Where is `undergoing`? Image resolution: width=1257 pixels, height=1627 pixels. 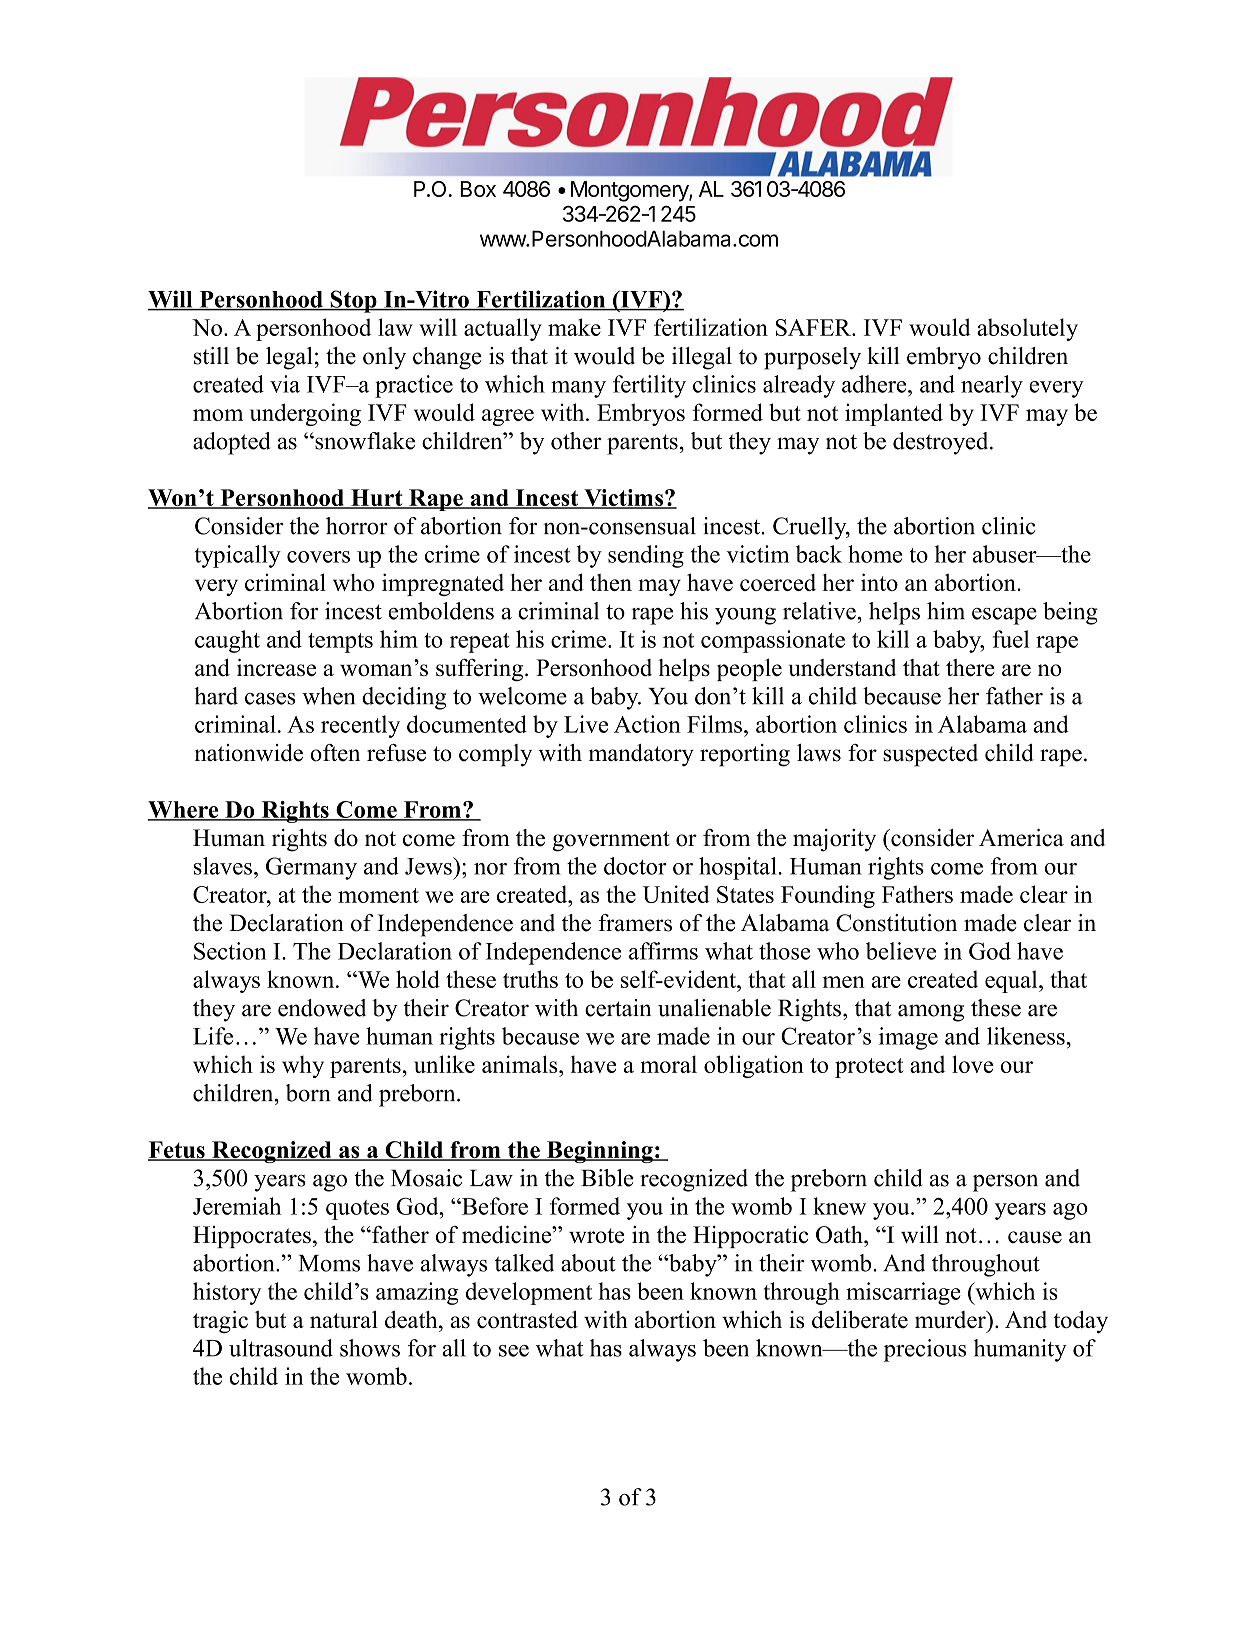 undergoing is located at coordinates (305, 414).
